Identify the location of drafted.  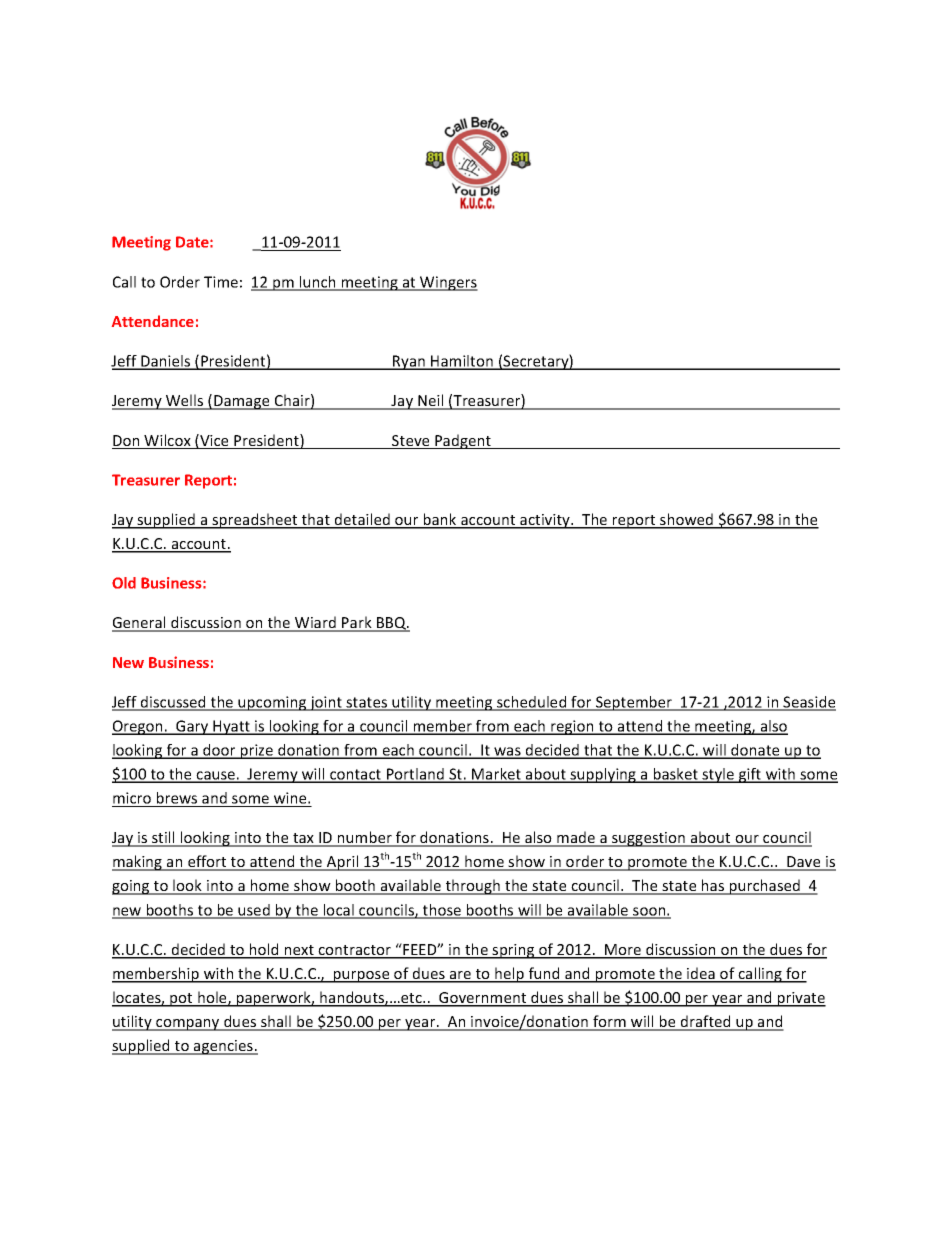
(705, 1022).
